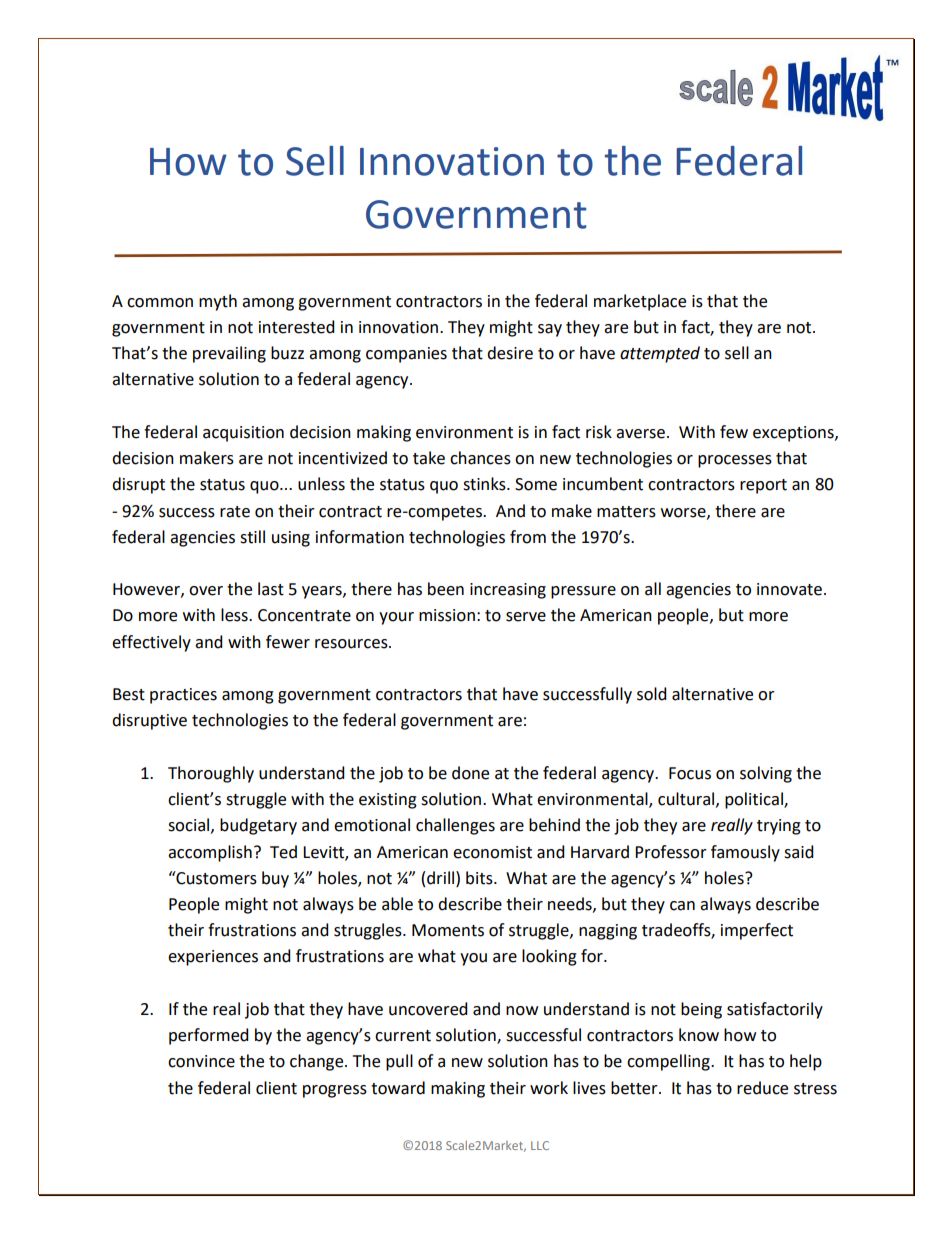  Describe the element at coordinates (540, 1145) in the screenshot. I see `LLC` at that location.
